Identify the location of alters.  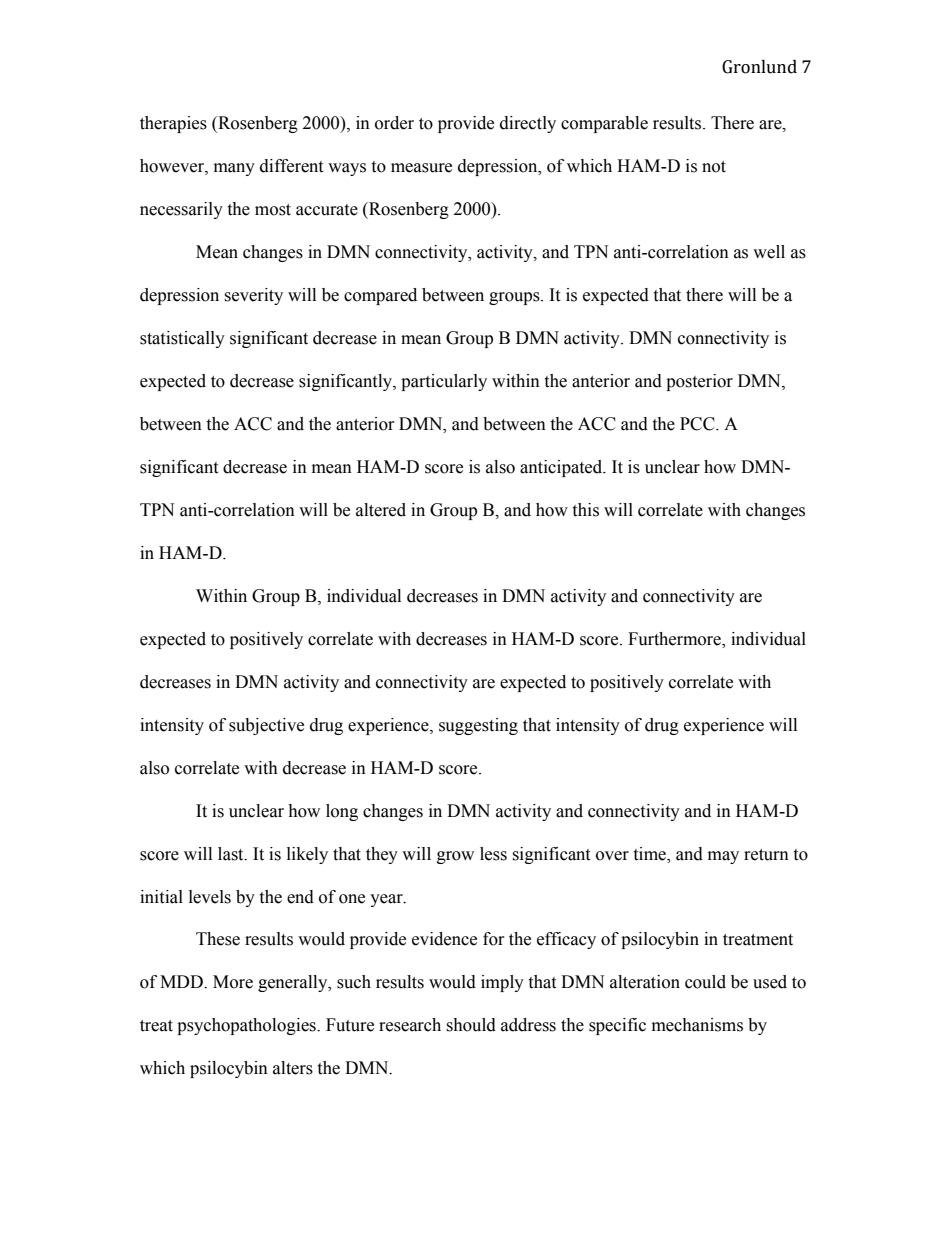
(293, 1068).
